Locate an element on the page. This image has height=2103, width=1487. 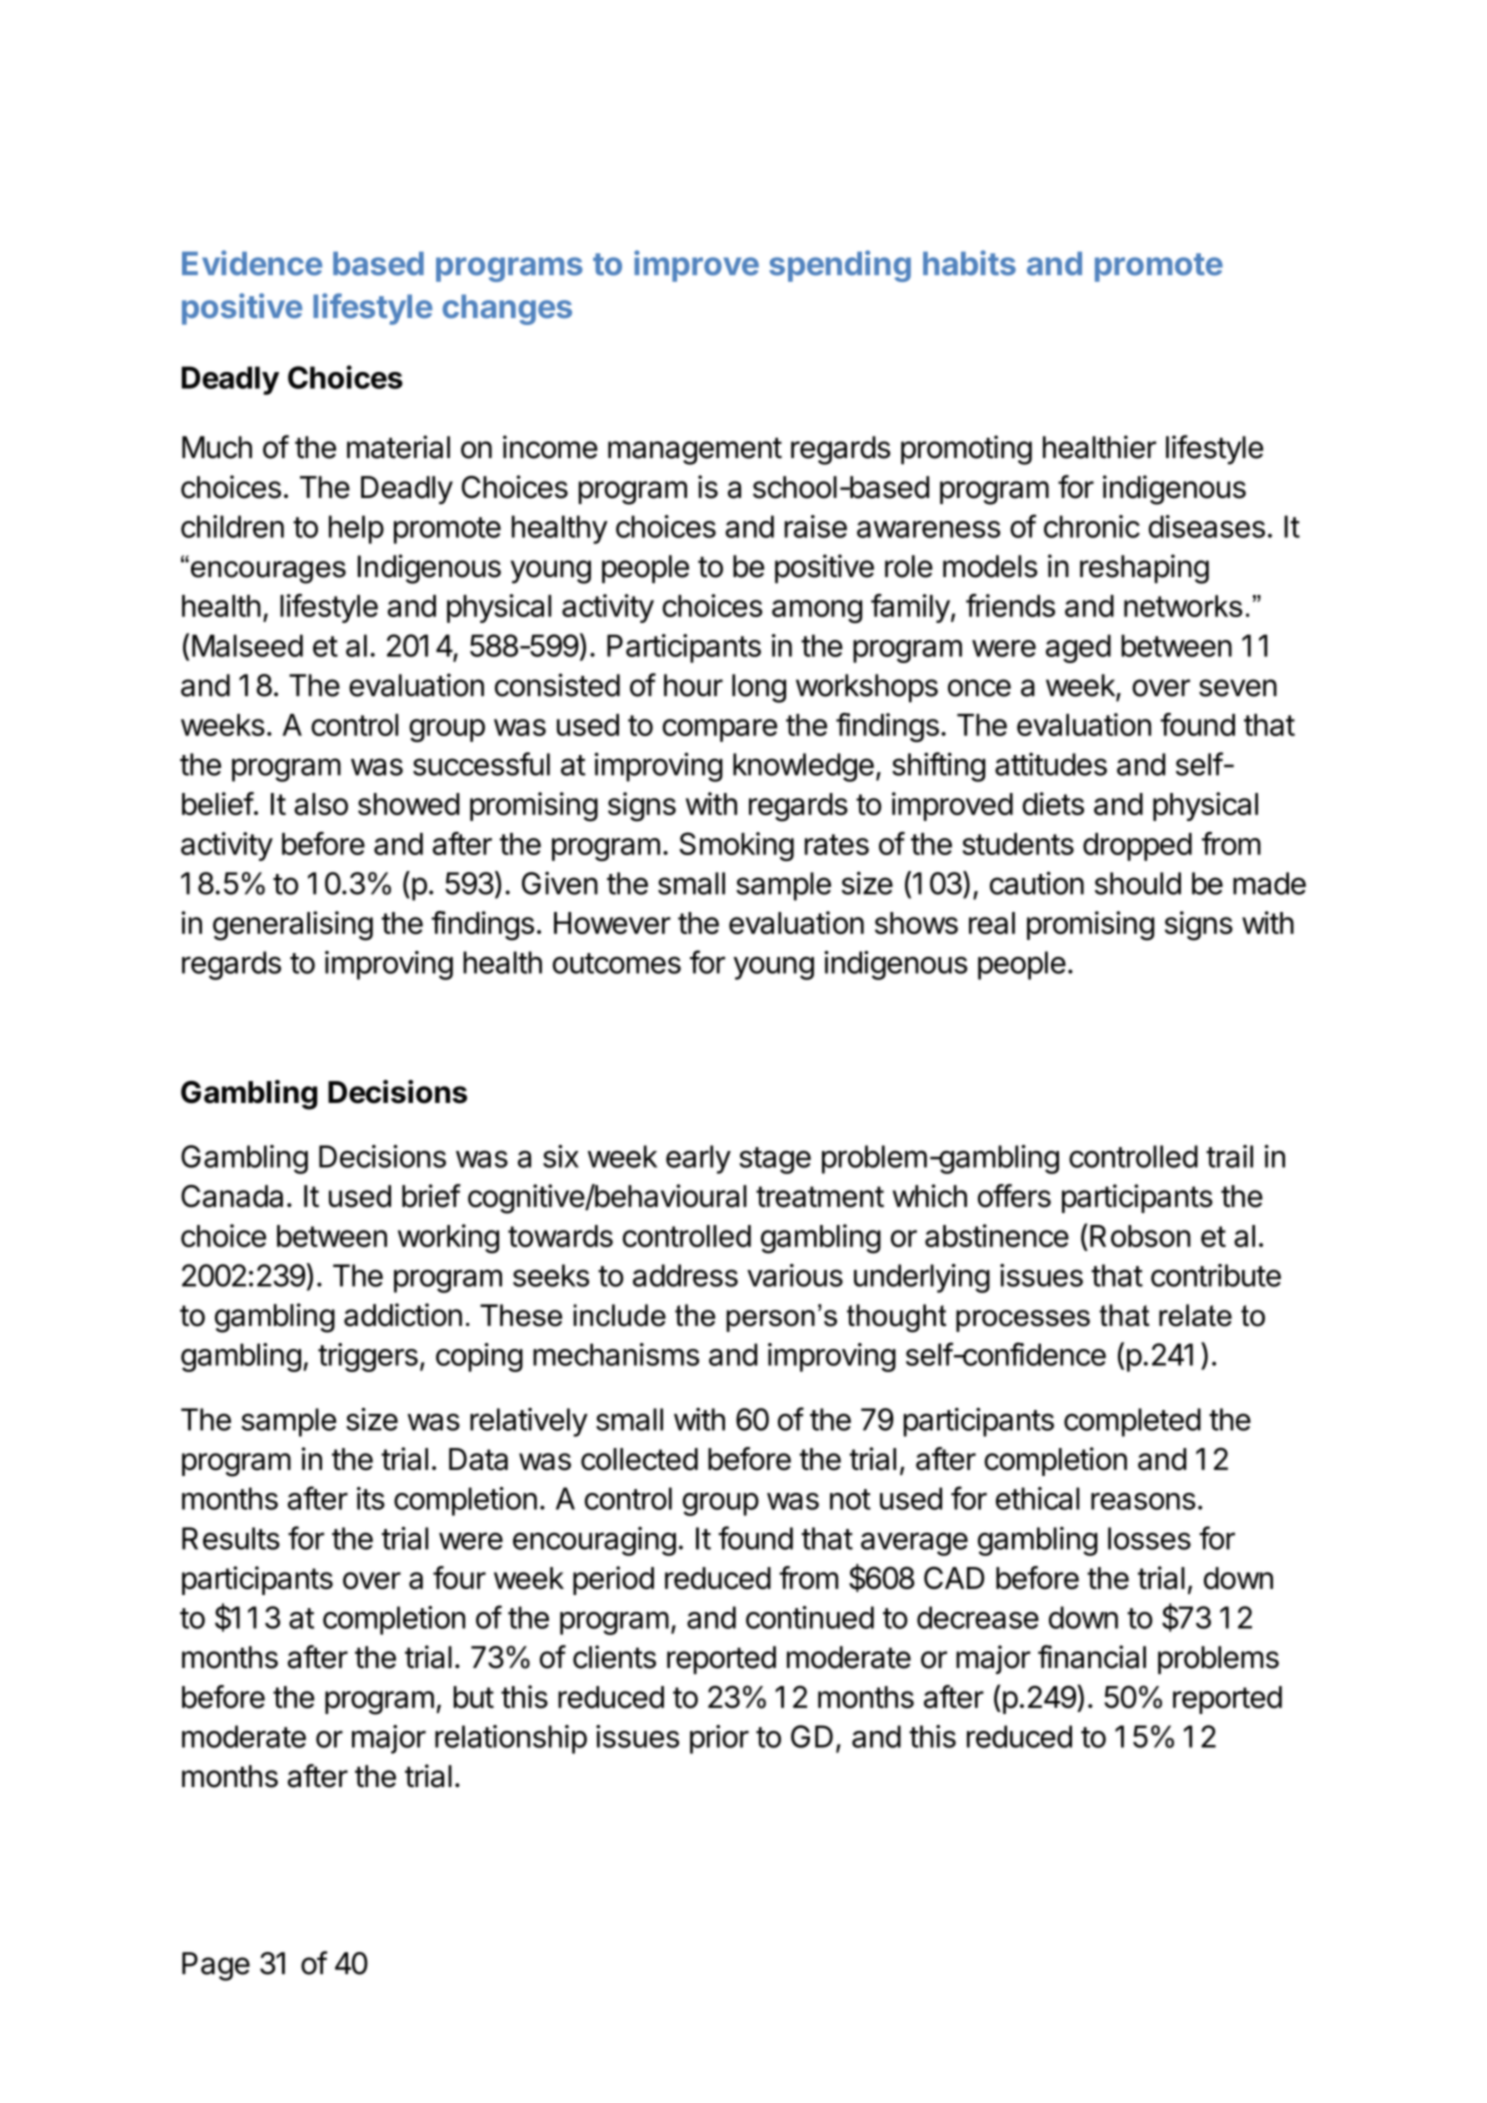
stage is located at coordinates (775, 1160).
